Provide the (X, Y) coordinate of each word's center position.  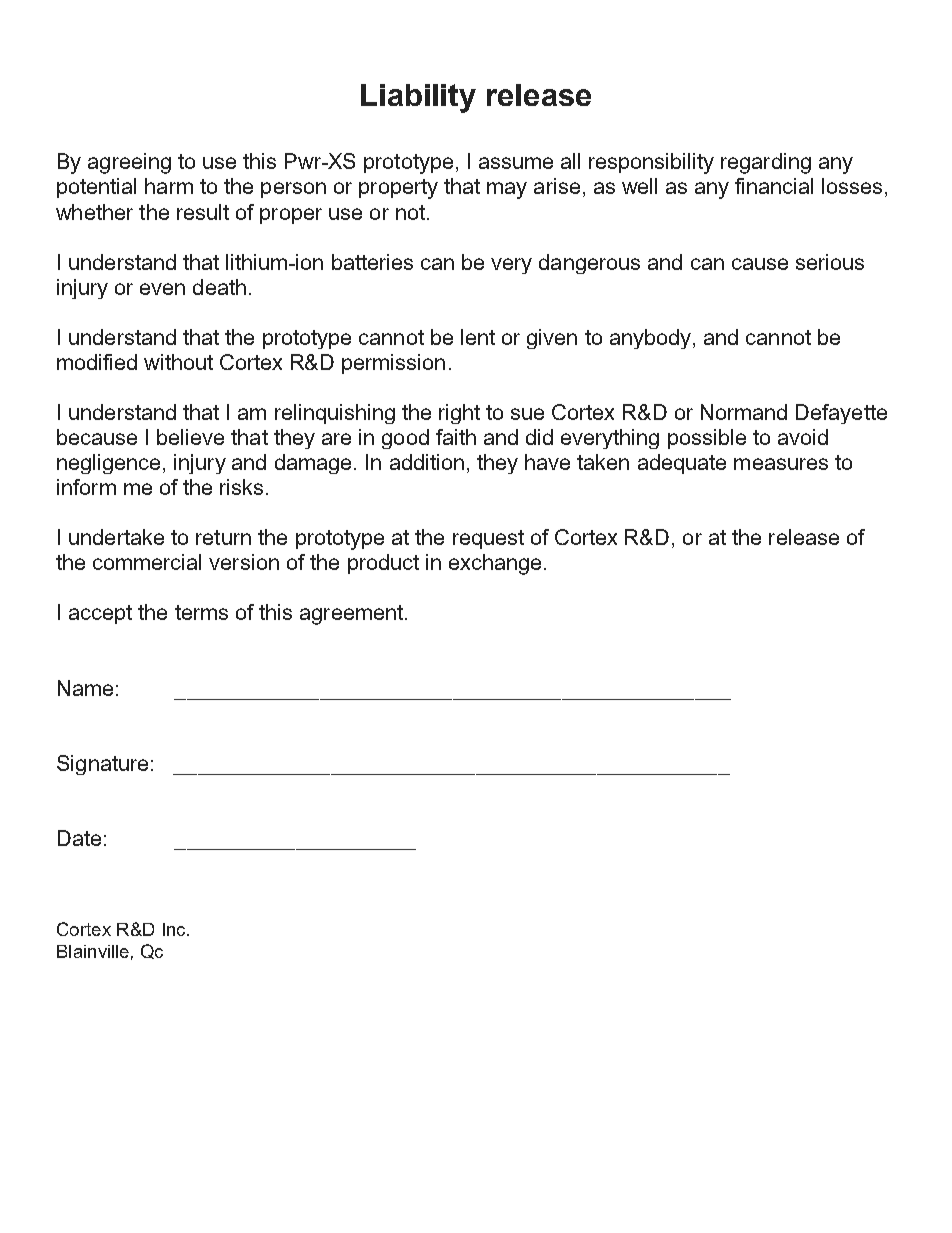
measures (781, 464)
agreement (353, 615)
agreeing (129, 163)
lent (478, 337)
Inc (175, 929)
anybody (650, 339)
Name (85, 688)
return (223, 537)
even (162, 289)
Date (79, 838)
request (488, 539)
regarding (766, 163)
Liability (418, 98)
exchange (495, 564)
